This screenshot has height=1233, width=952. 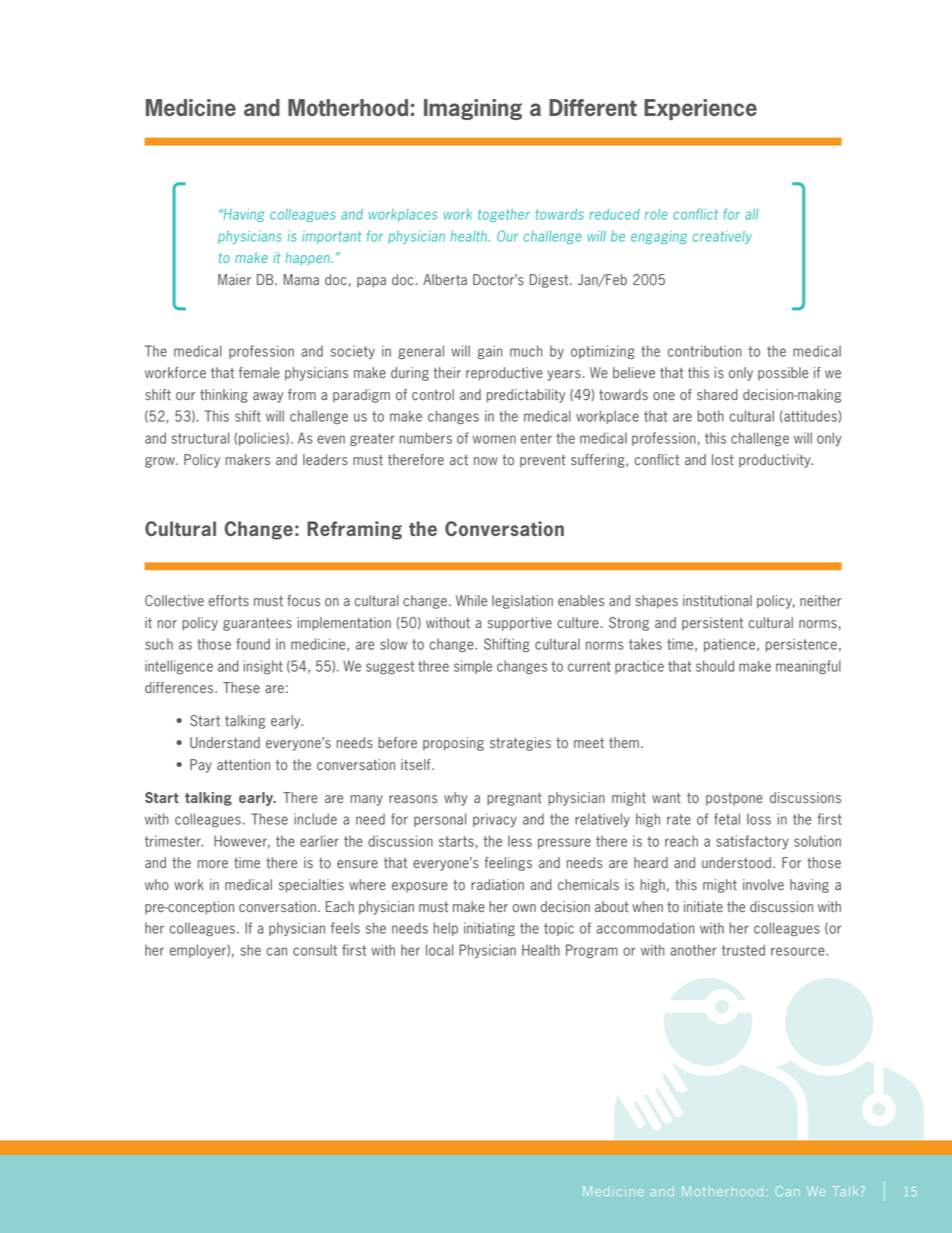 I want to click on lost, so click(x=723, y=460).
